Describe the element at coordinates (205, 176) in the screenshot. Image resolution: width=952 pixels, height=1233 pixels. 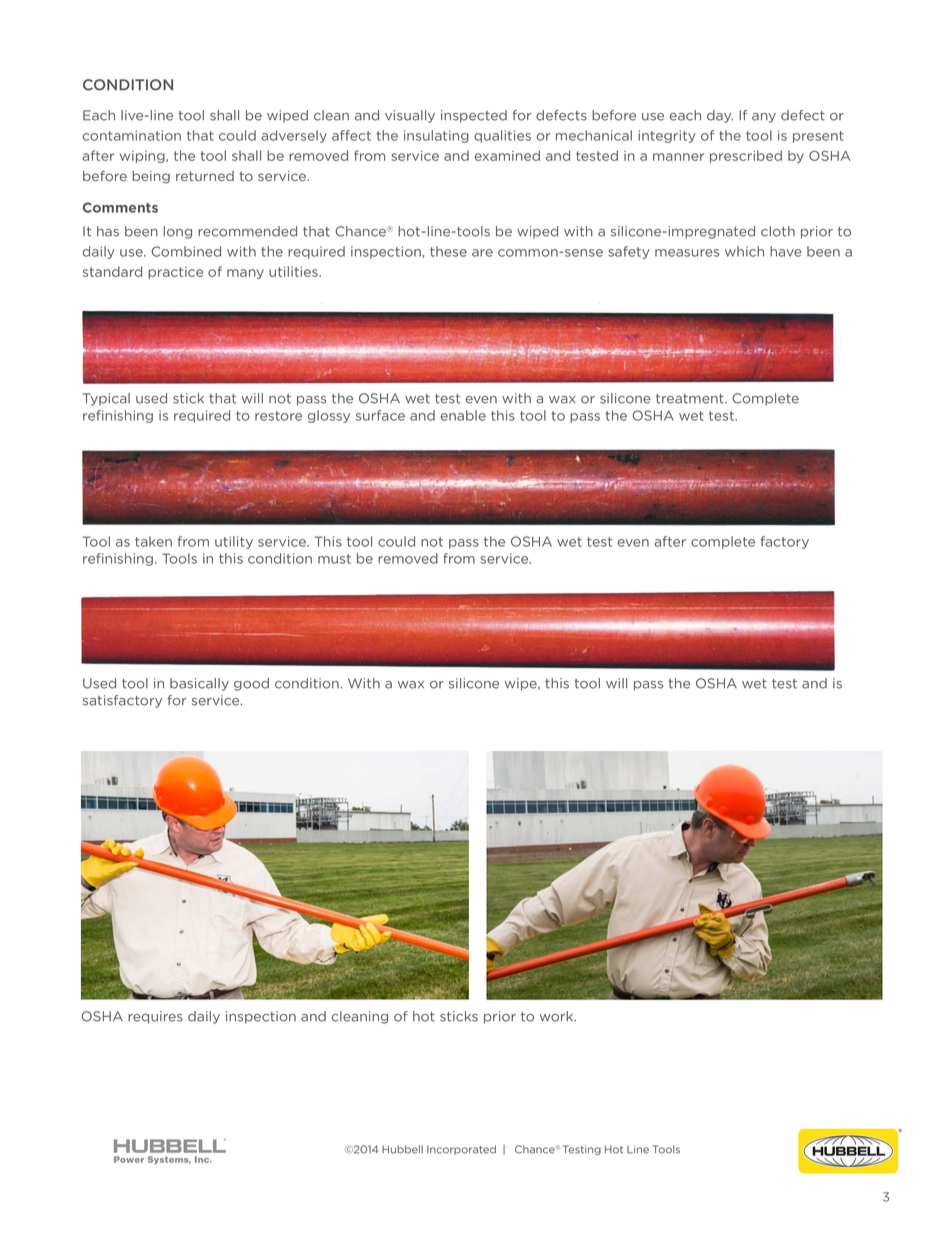
I see `returned` at that location.
